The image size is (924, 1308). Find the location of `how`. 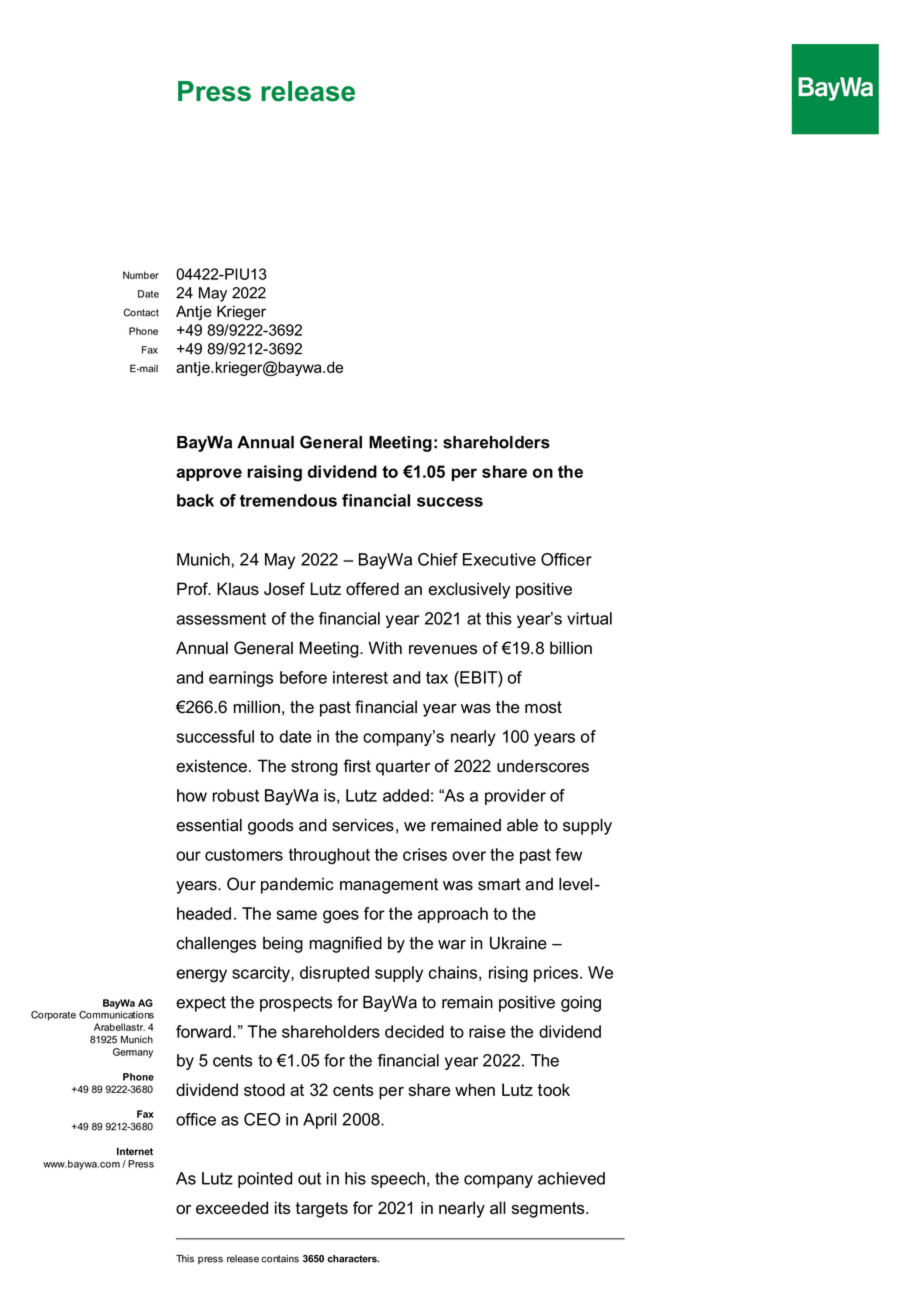

how is located at coordinates (192, 795).
